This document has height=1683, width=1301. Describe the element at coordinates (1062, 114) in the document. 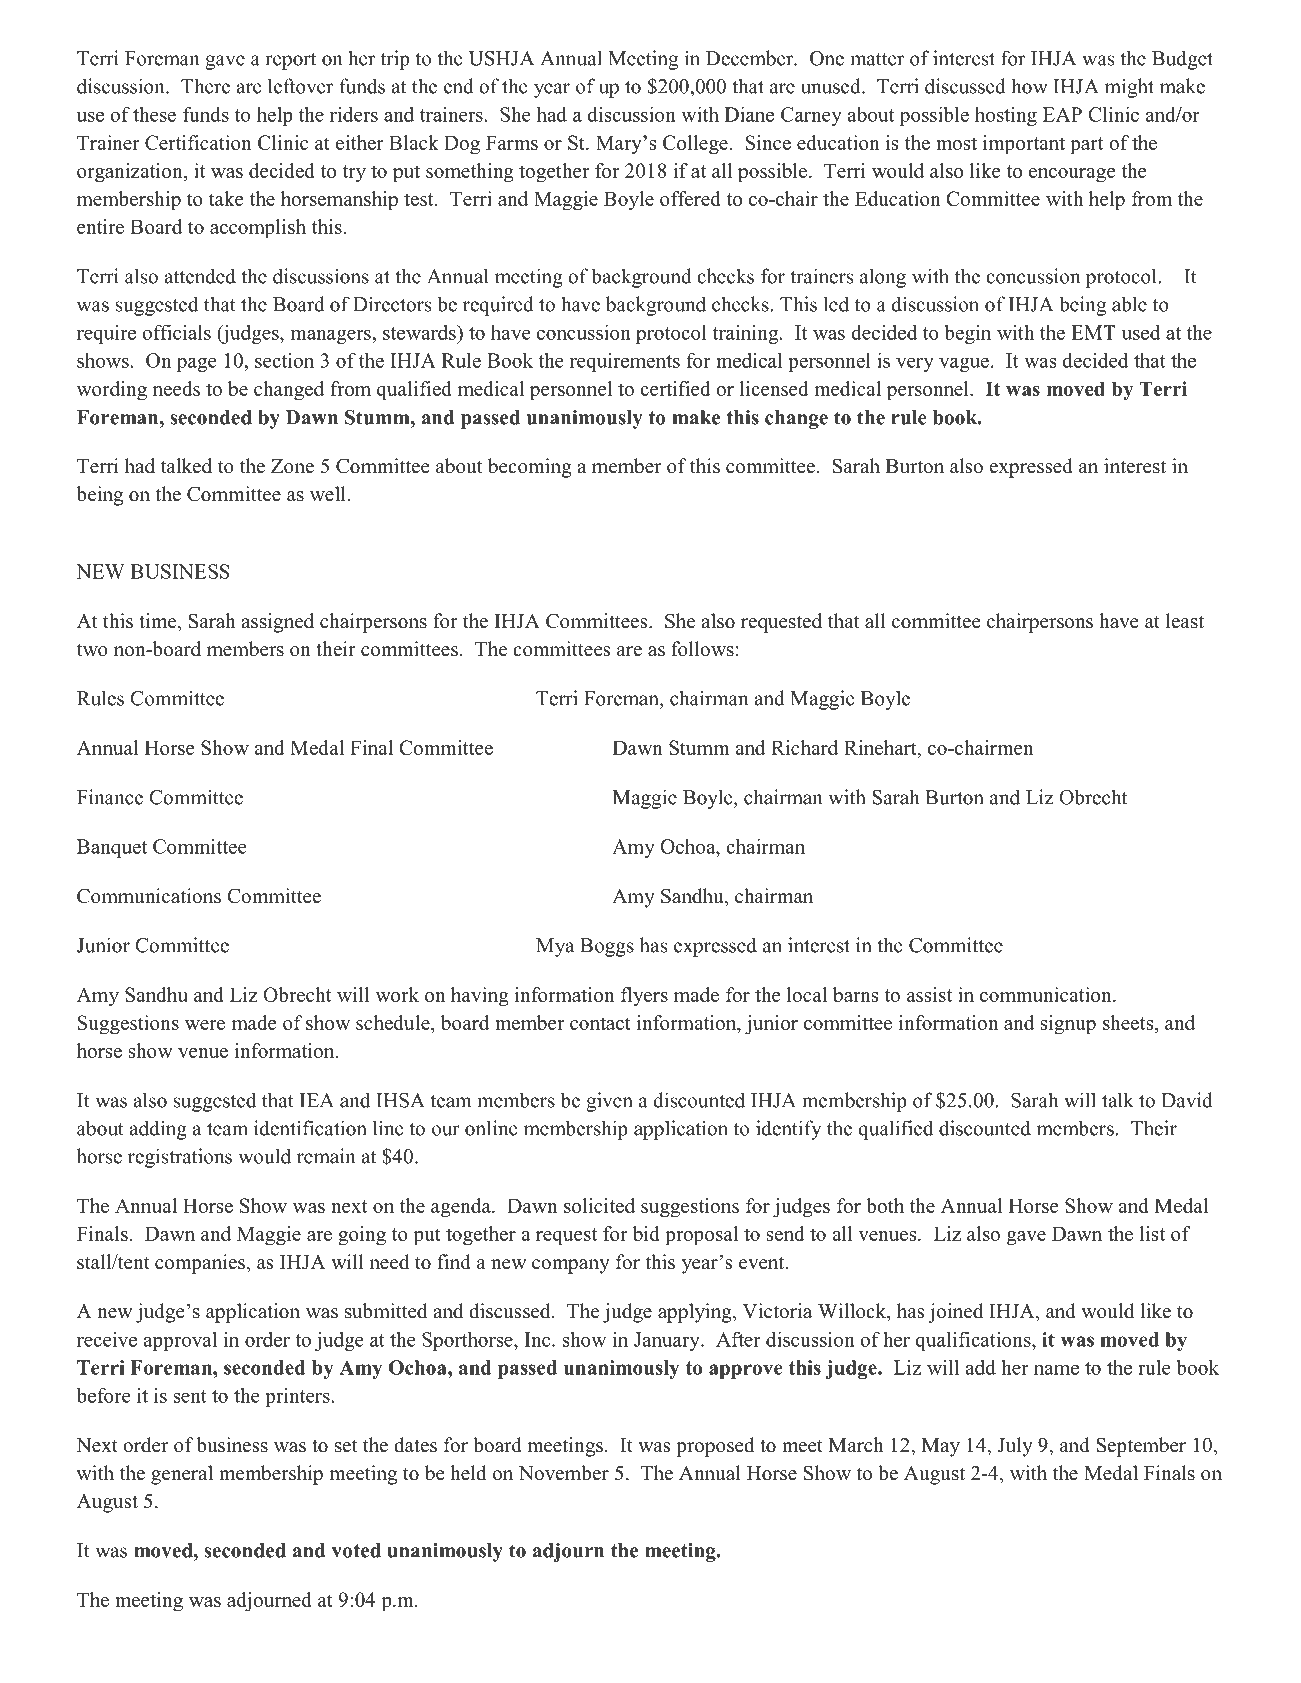

I see `EAP` at that location.
